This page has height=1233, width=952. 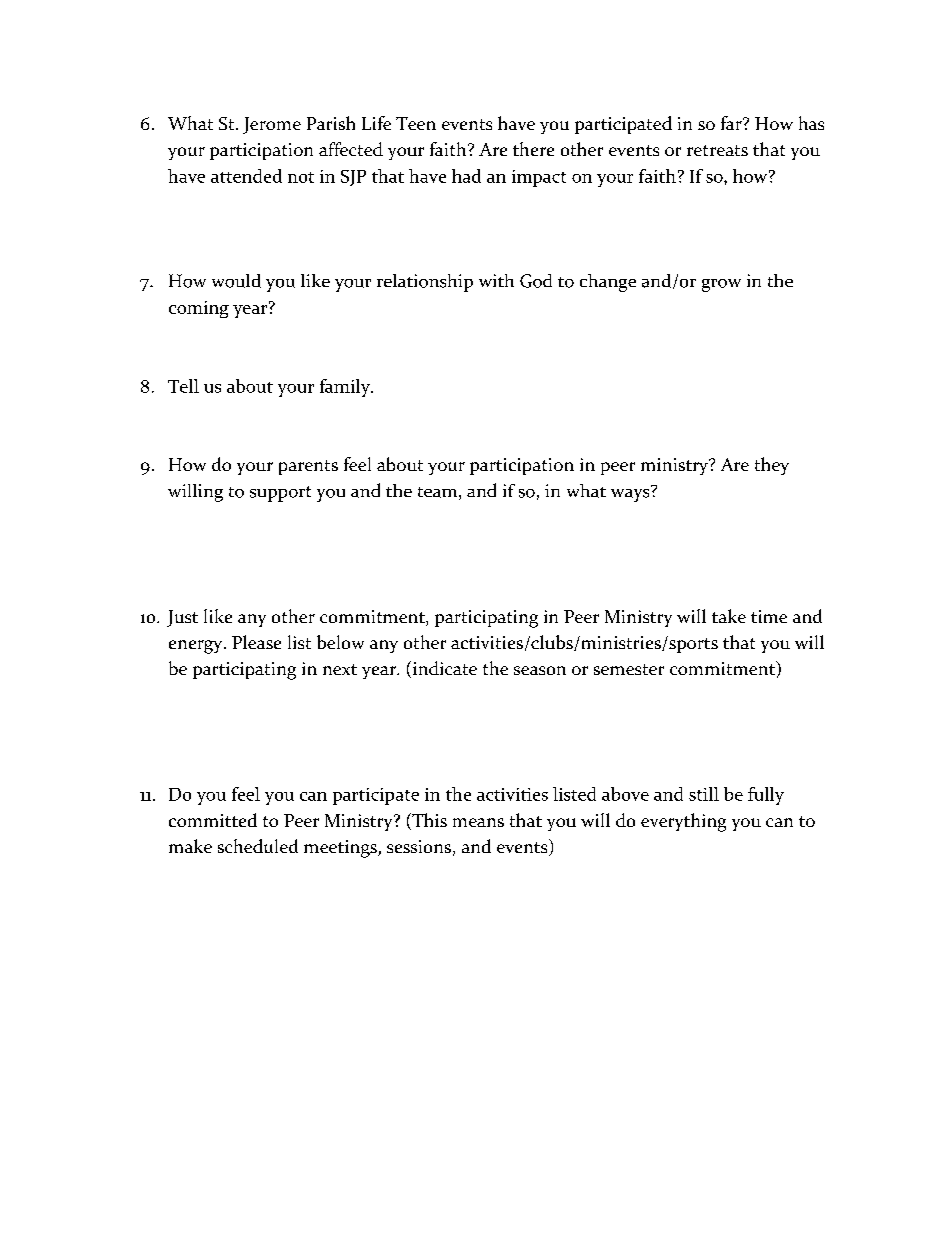 I want to click on retreats, so click(x=717, y=150).
